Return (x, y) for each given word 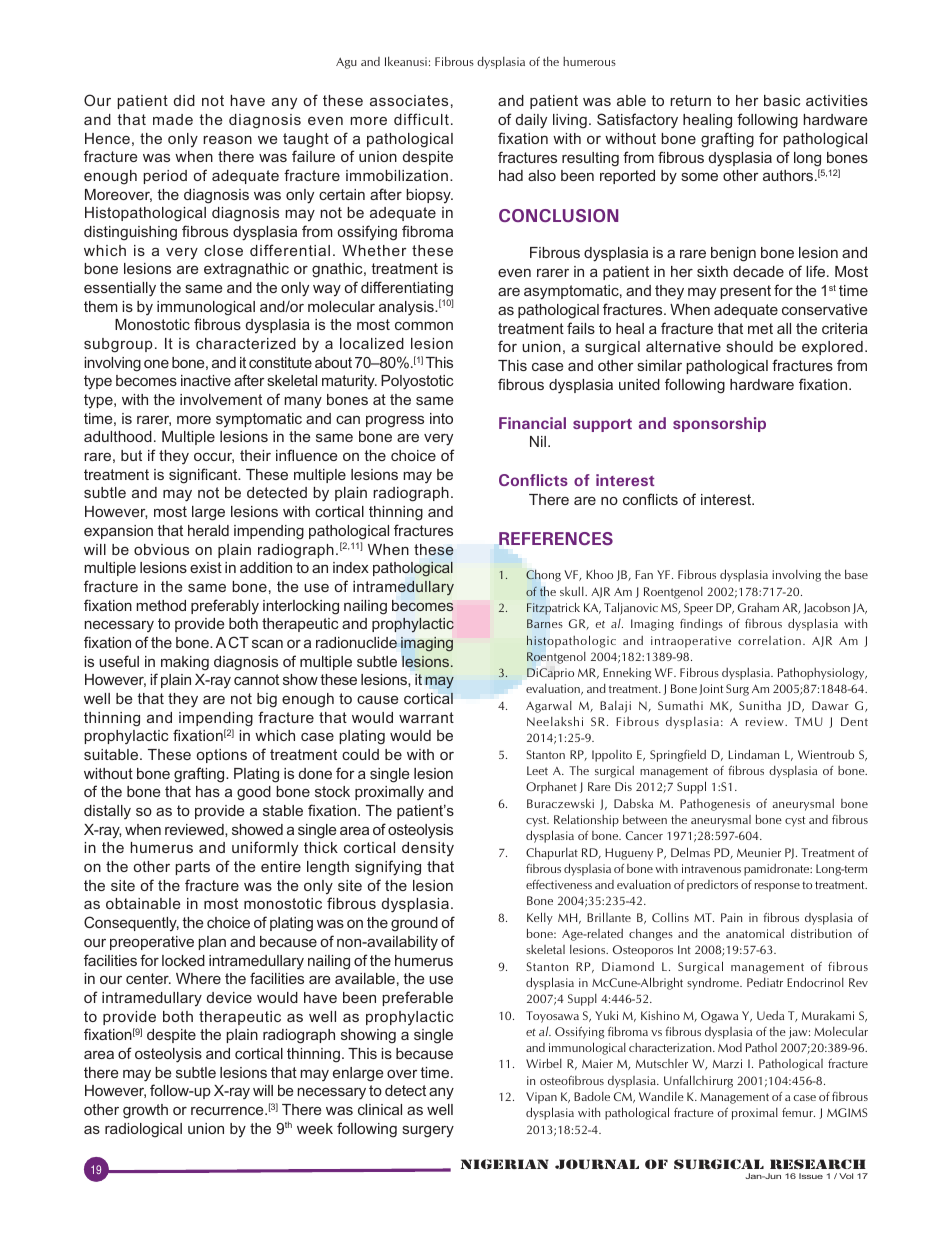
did (184, 100)
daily (531, 121)
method (161, 605)
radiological (143, 1130)
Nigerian (505, 1164)
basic (782, 100)
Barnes (544, 623)
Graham (758, 607)
